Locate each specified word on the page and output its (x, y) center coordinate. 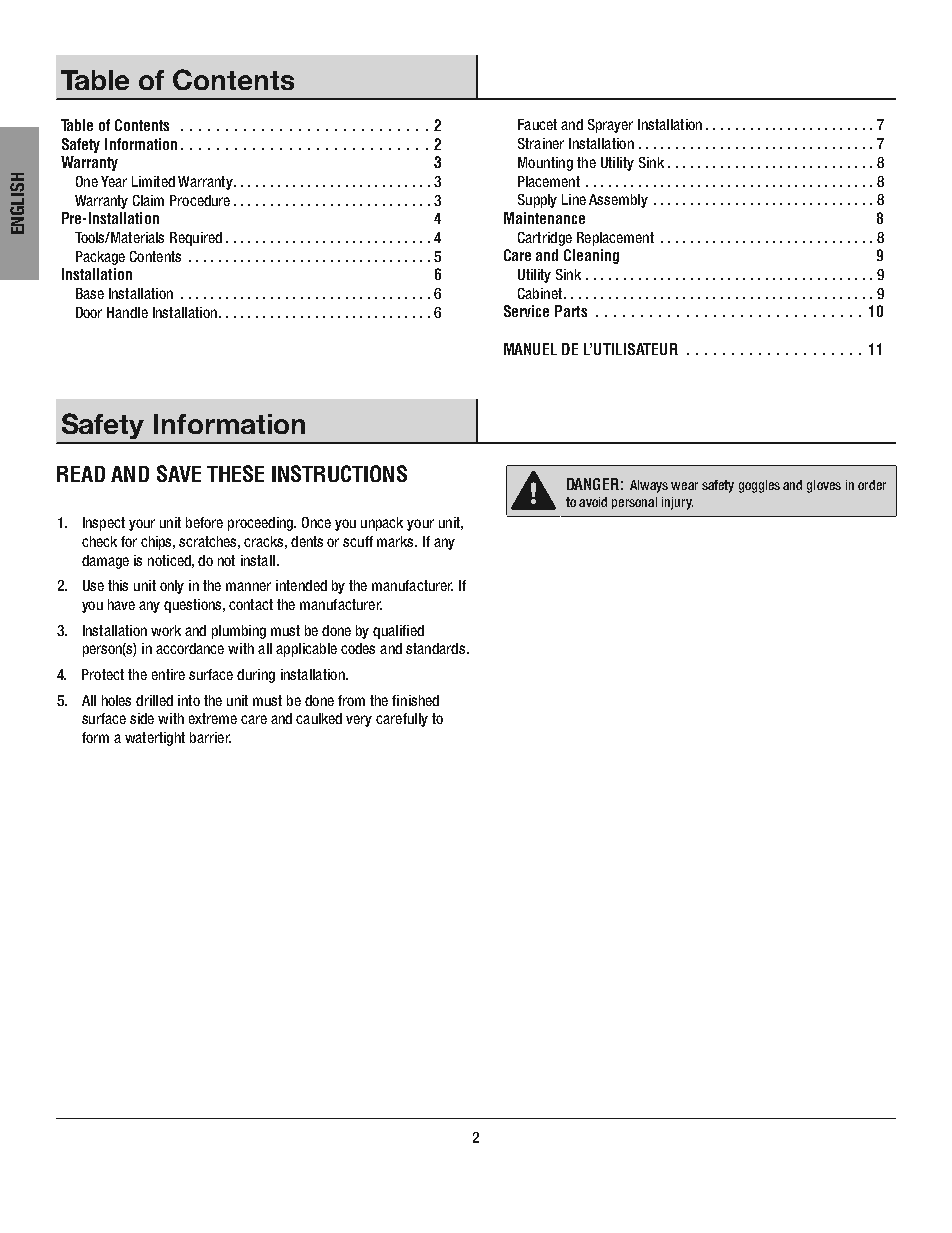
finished (415, 700)
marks (397, 541)
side (142, 718)
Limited (153, 181)
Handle (127, 312)
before (204, 522)
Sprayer (610, 126)
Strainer (541, 143)
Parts (571, 311)
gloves (824, 486)
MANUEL (530, 349)
